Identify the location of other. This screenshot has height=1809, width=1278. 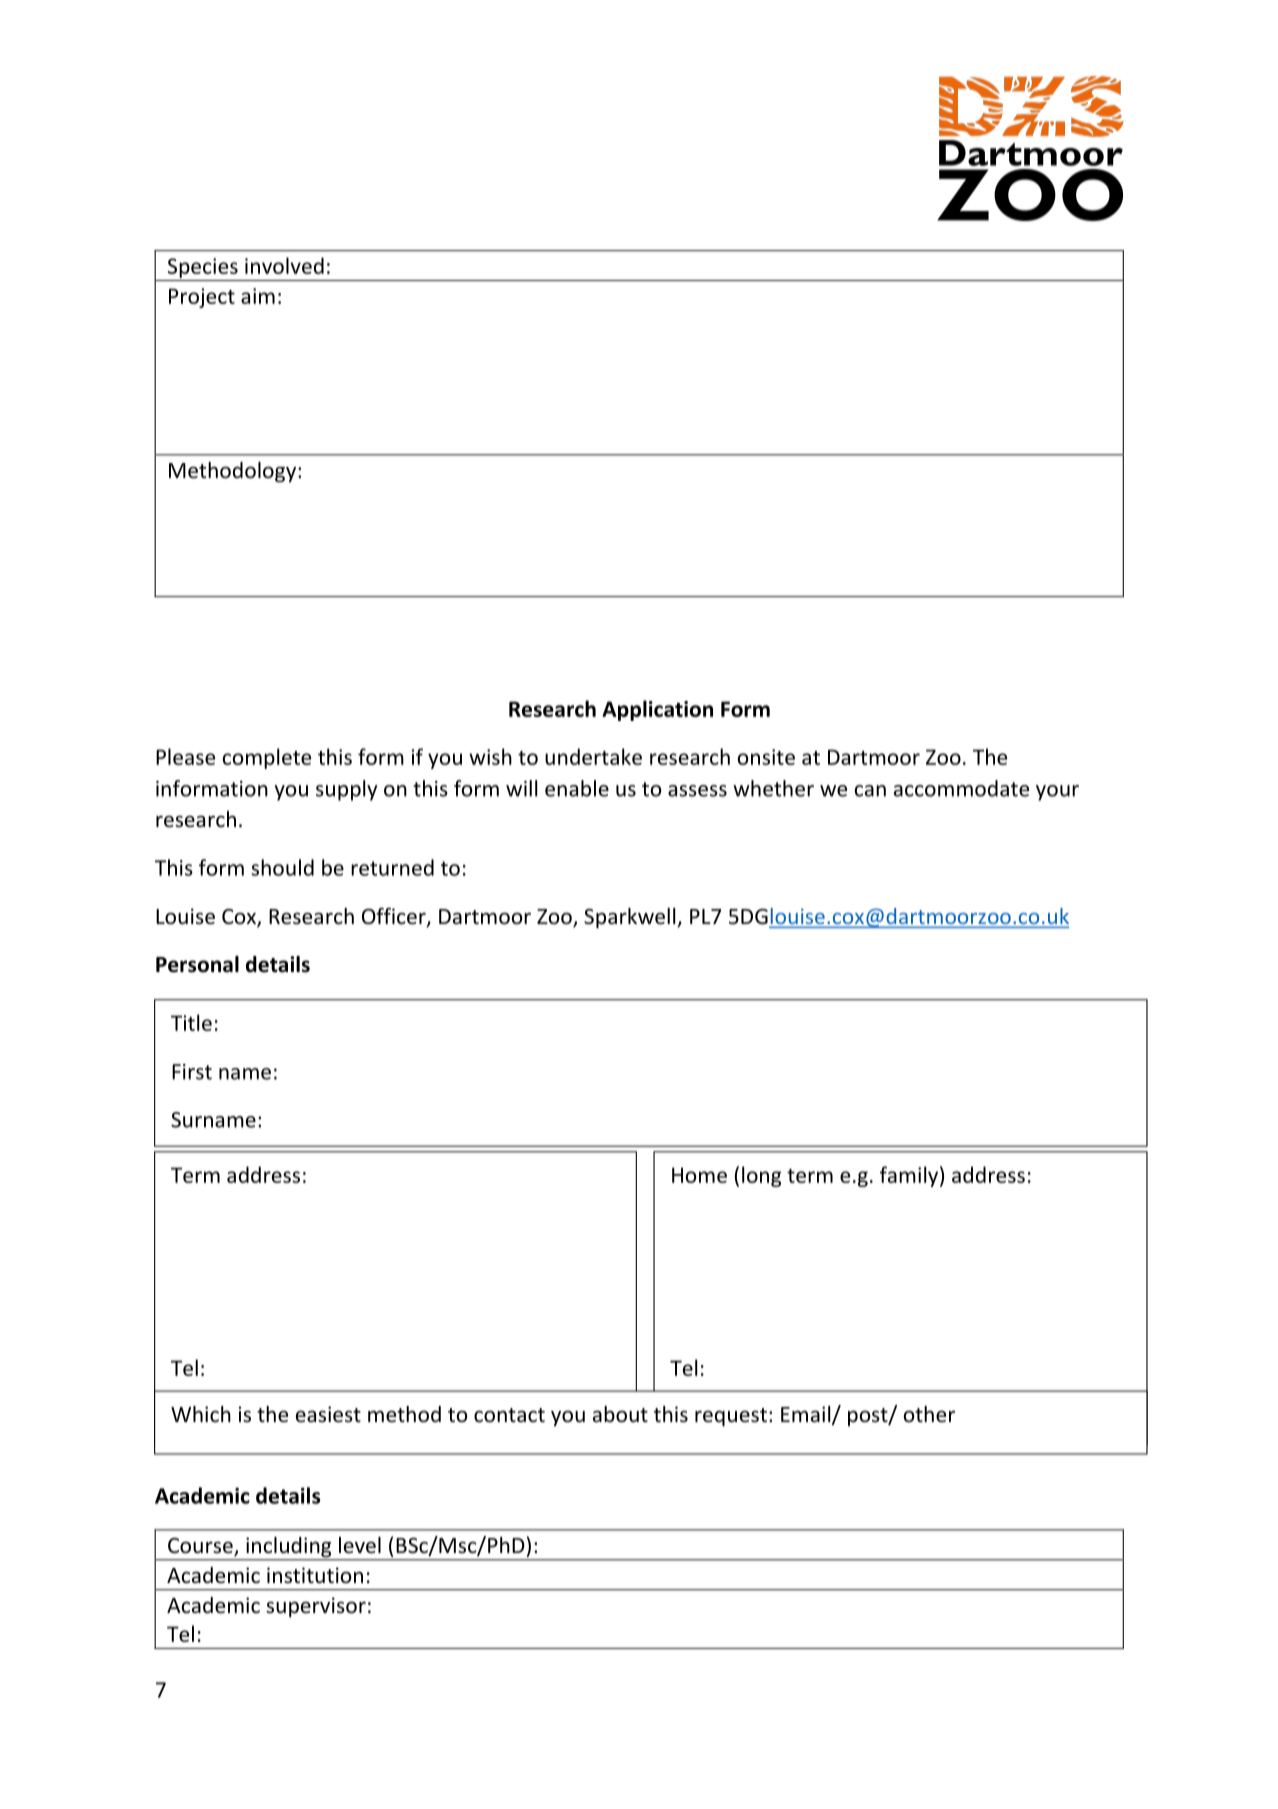
(929, 1414).
